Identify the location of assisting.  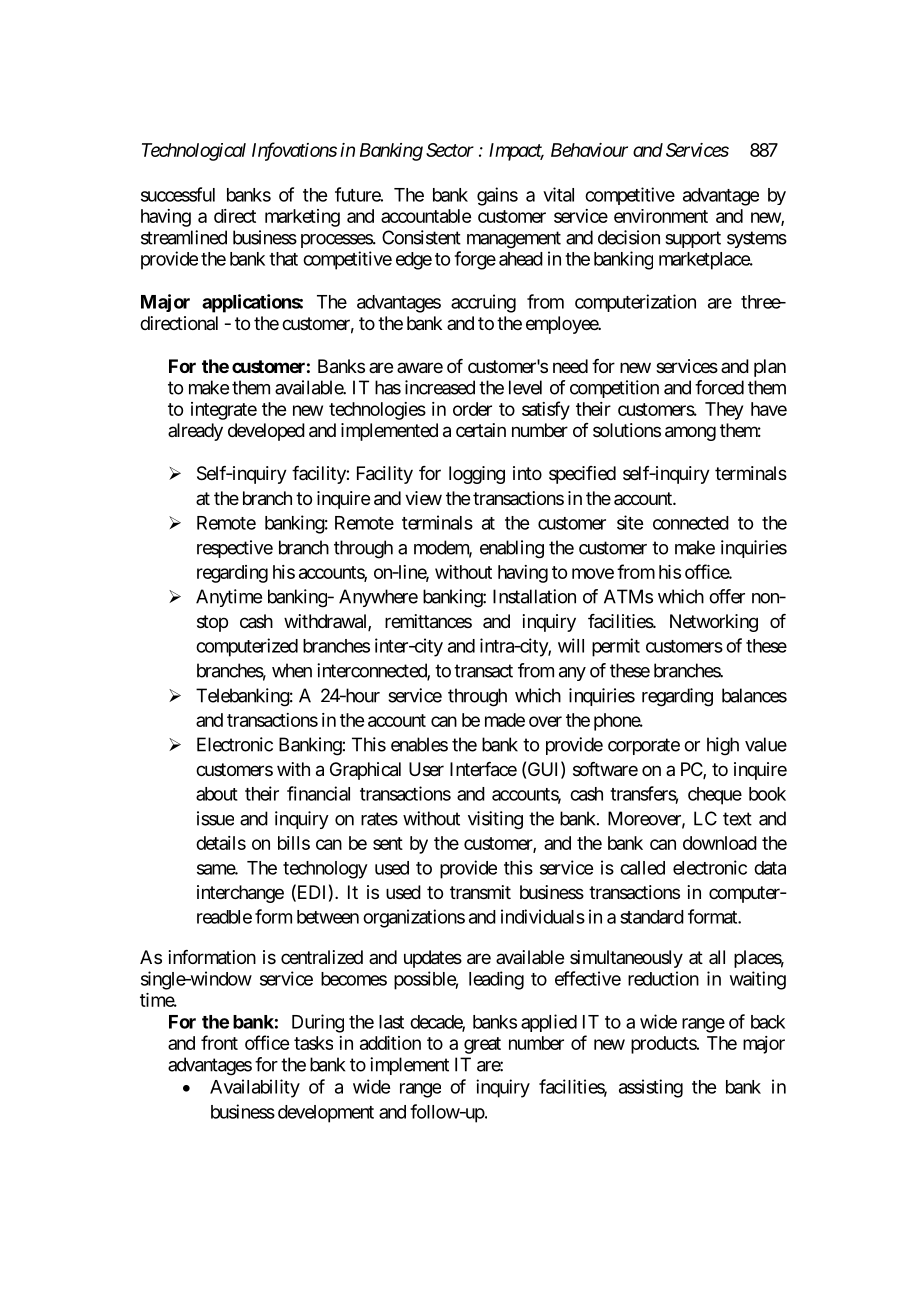
(651, 1088).
